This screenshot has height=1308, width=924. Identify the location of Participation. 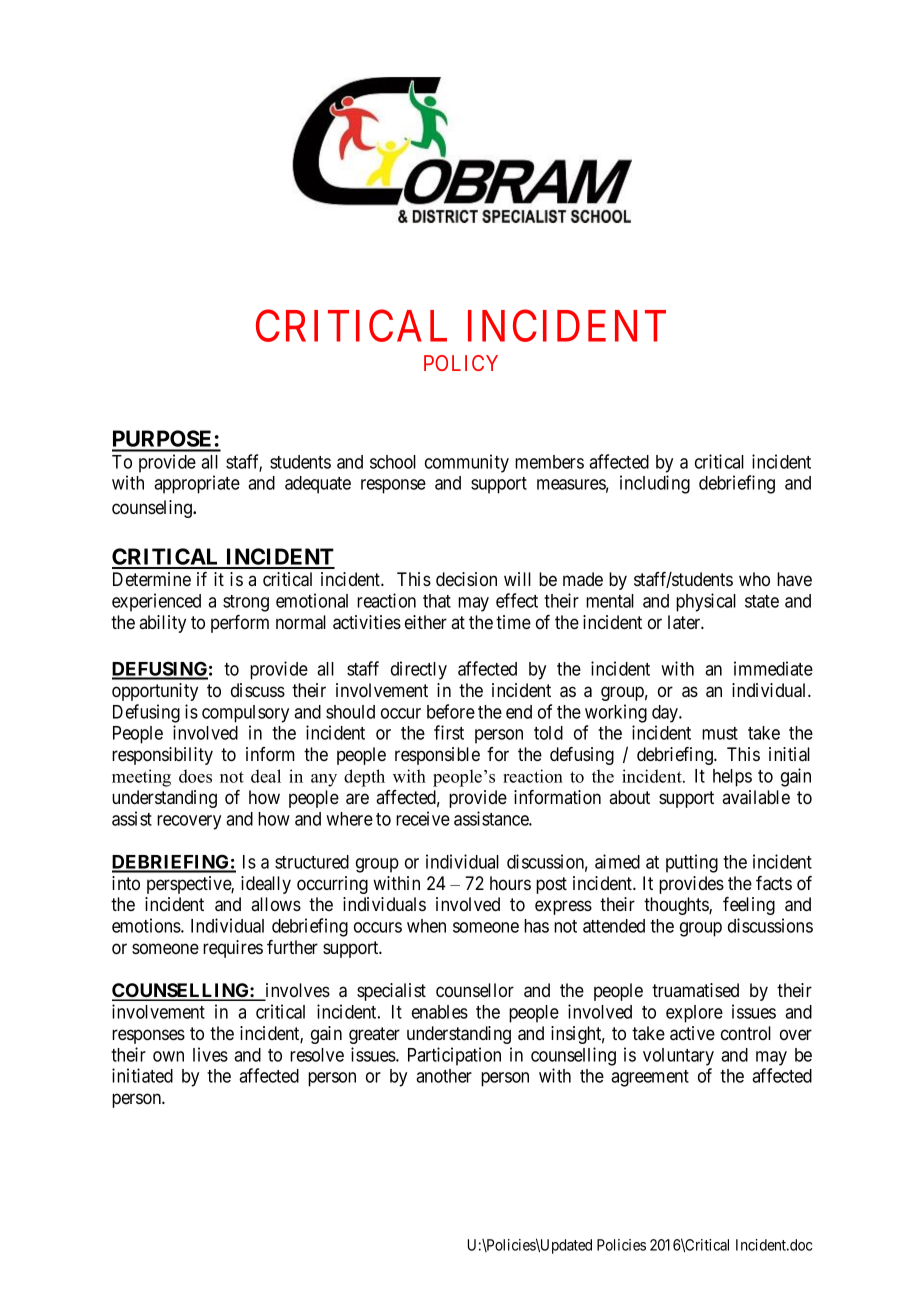
(454, 1056).
